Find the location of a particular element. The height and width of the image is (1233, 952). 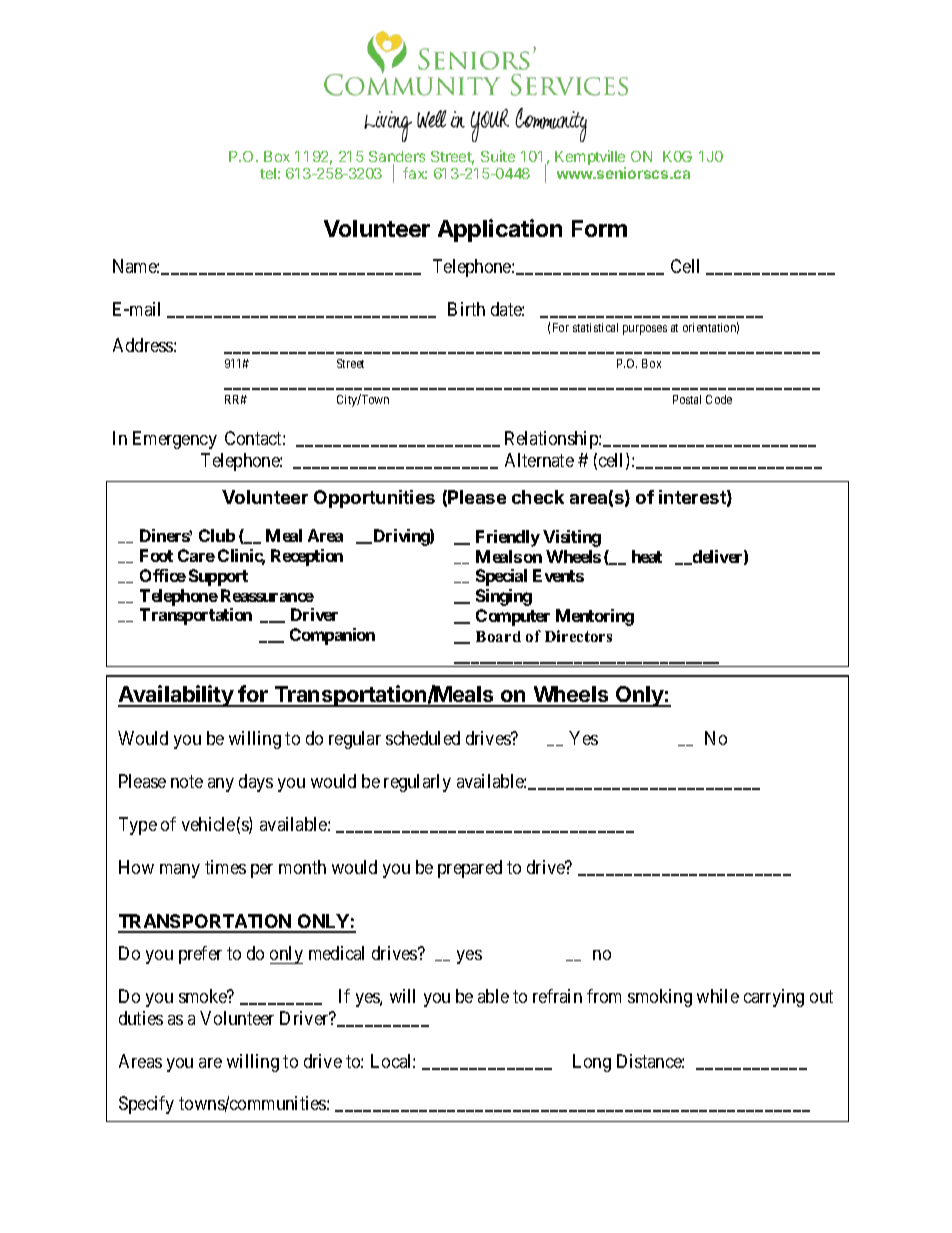

Sanders is located at coordinates (397, 158).
